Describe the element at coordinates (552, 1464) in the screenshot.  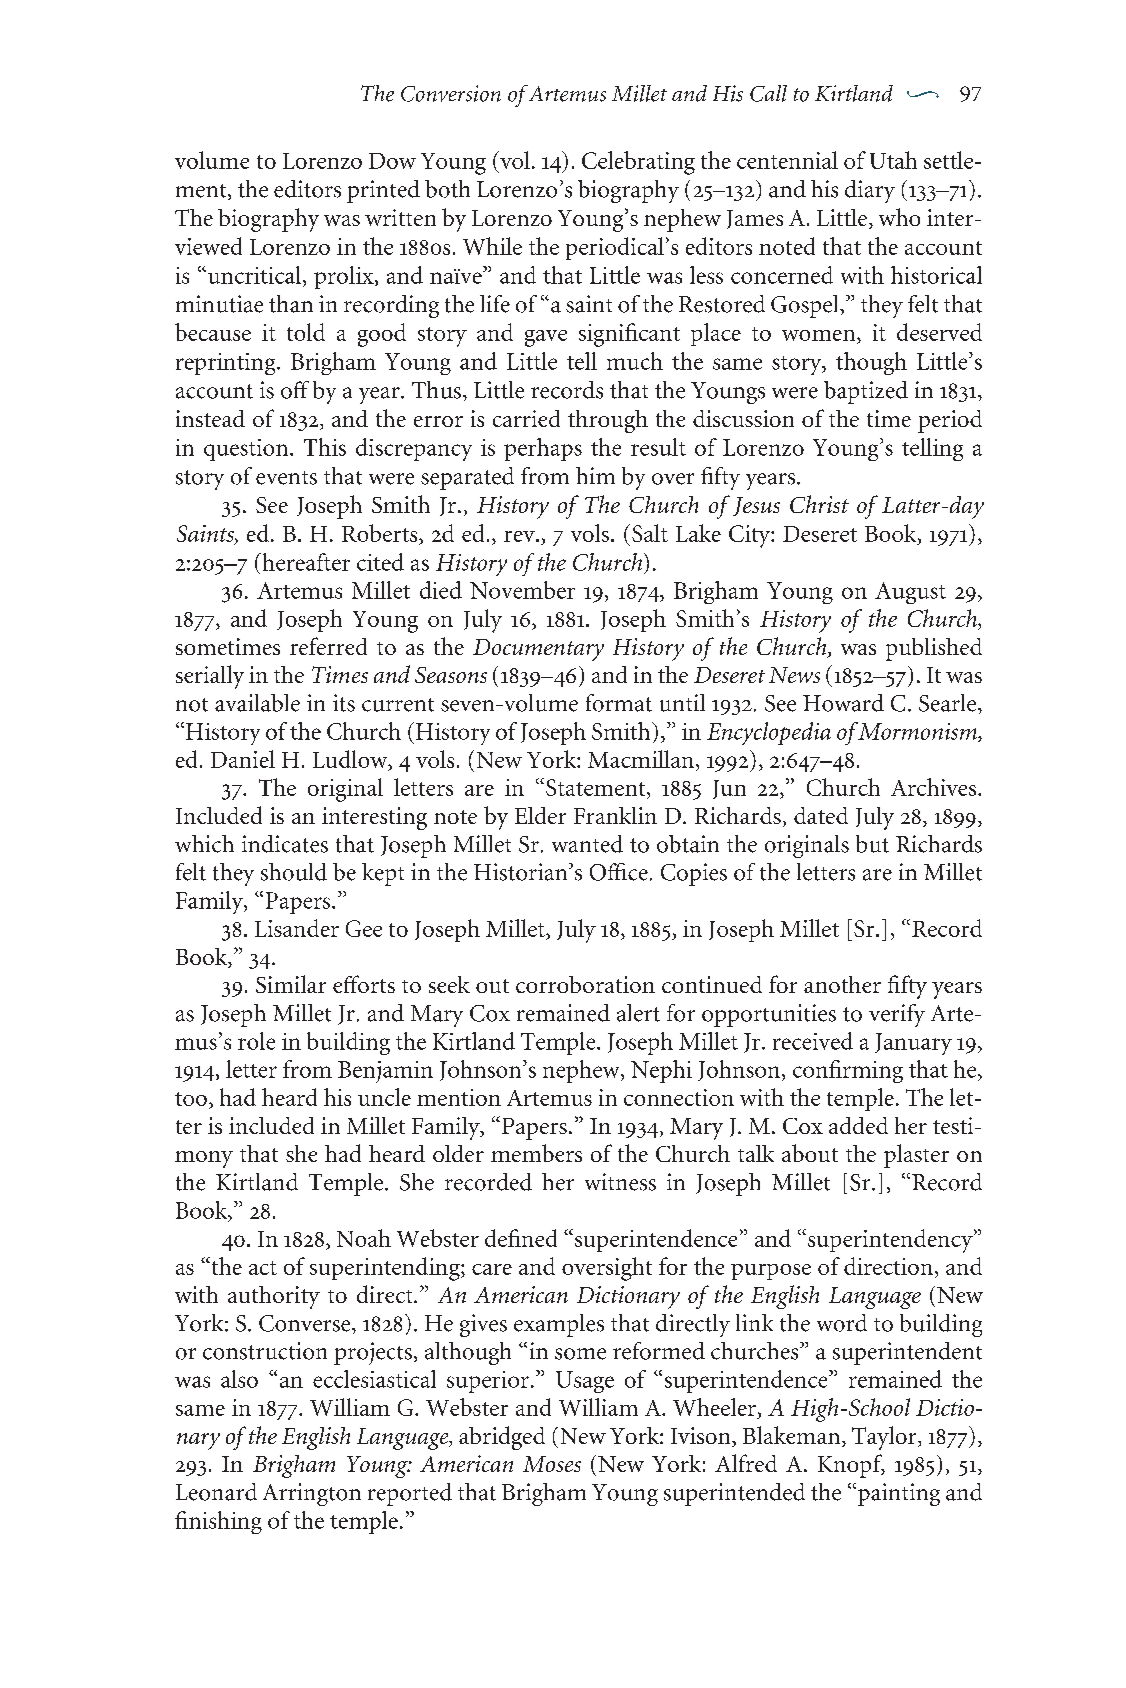
I see `Moses` at that location.
